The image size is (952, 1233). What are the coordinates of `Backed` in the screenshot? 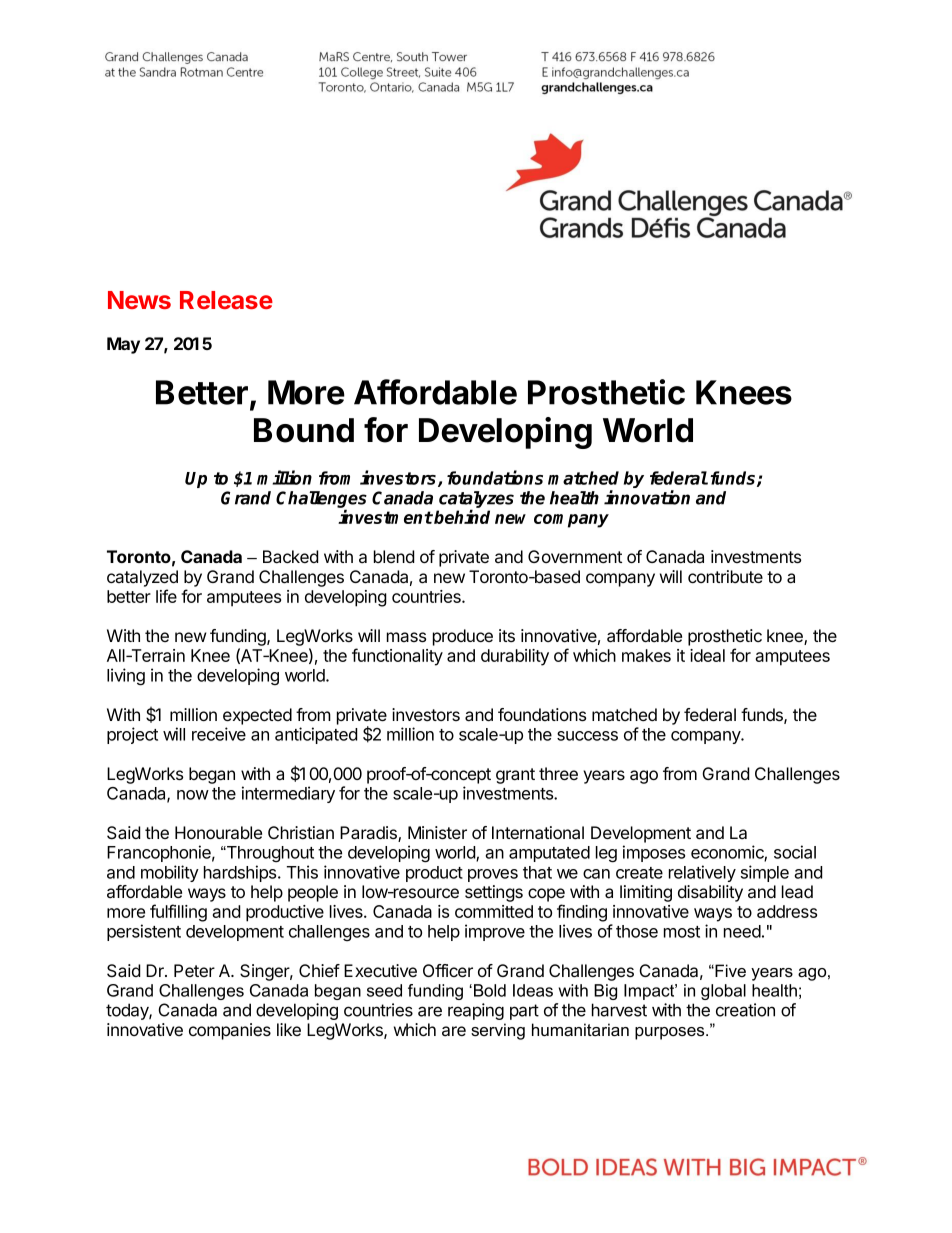 It's located at (290, 557).
